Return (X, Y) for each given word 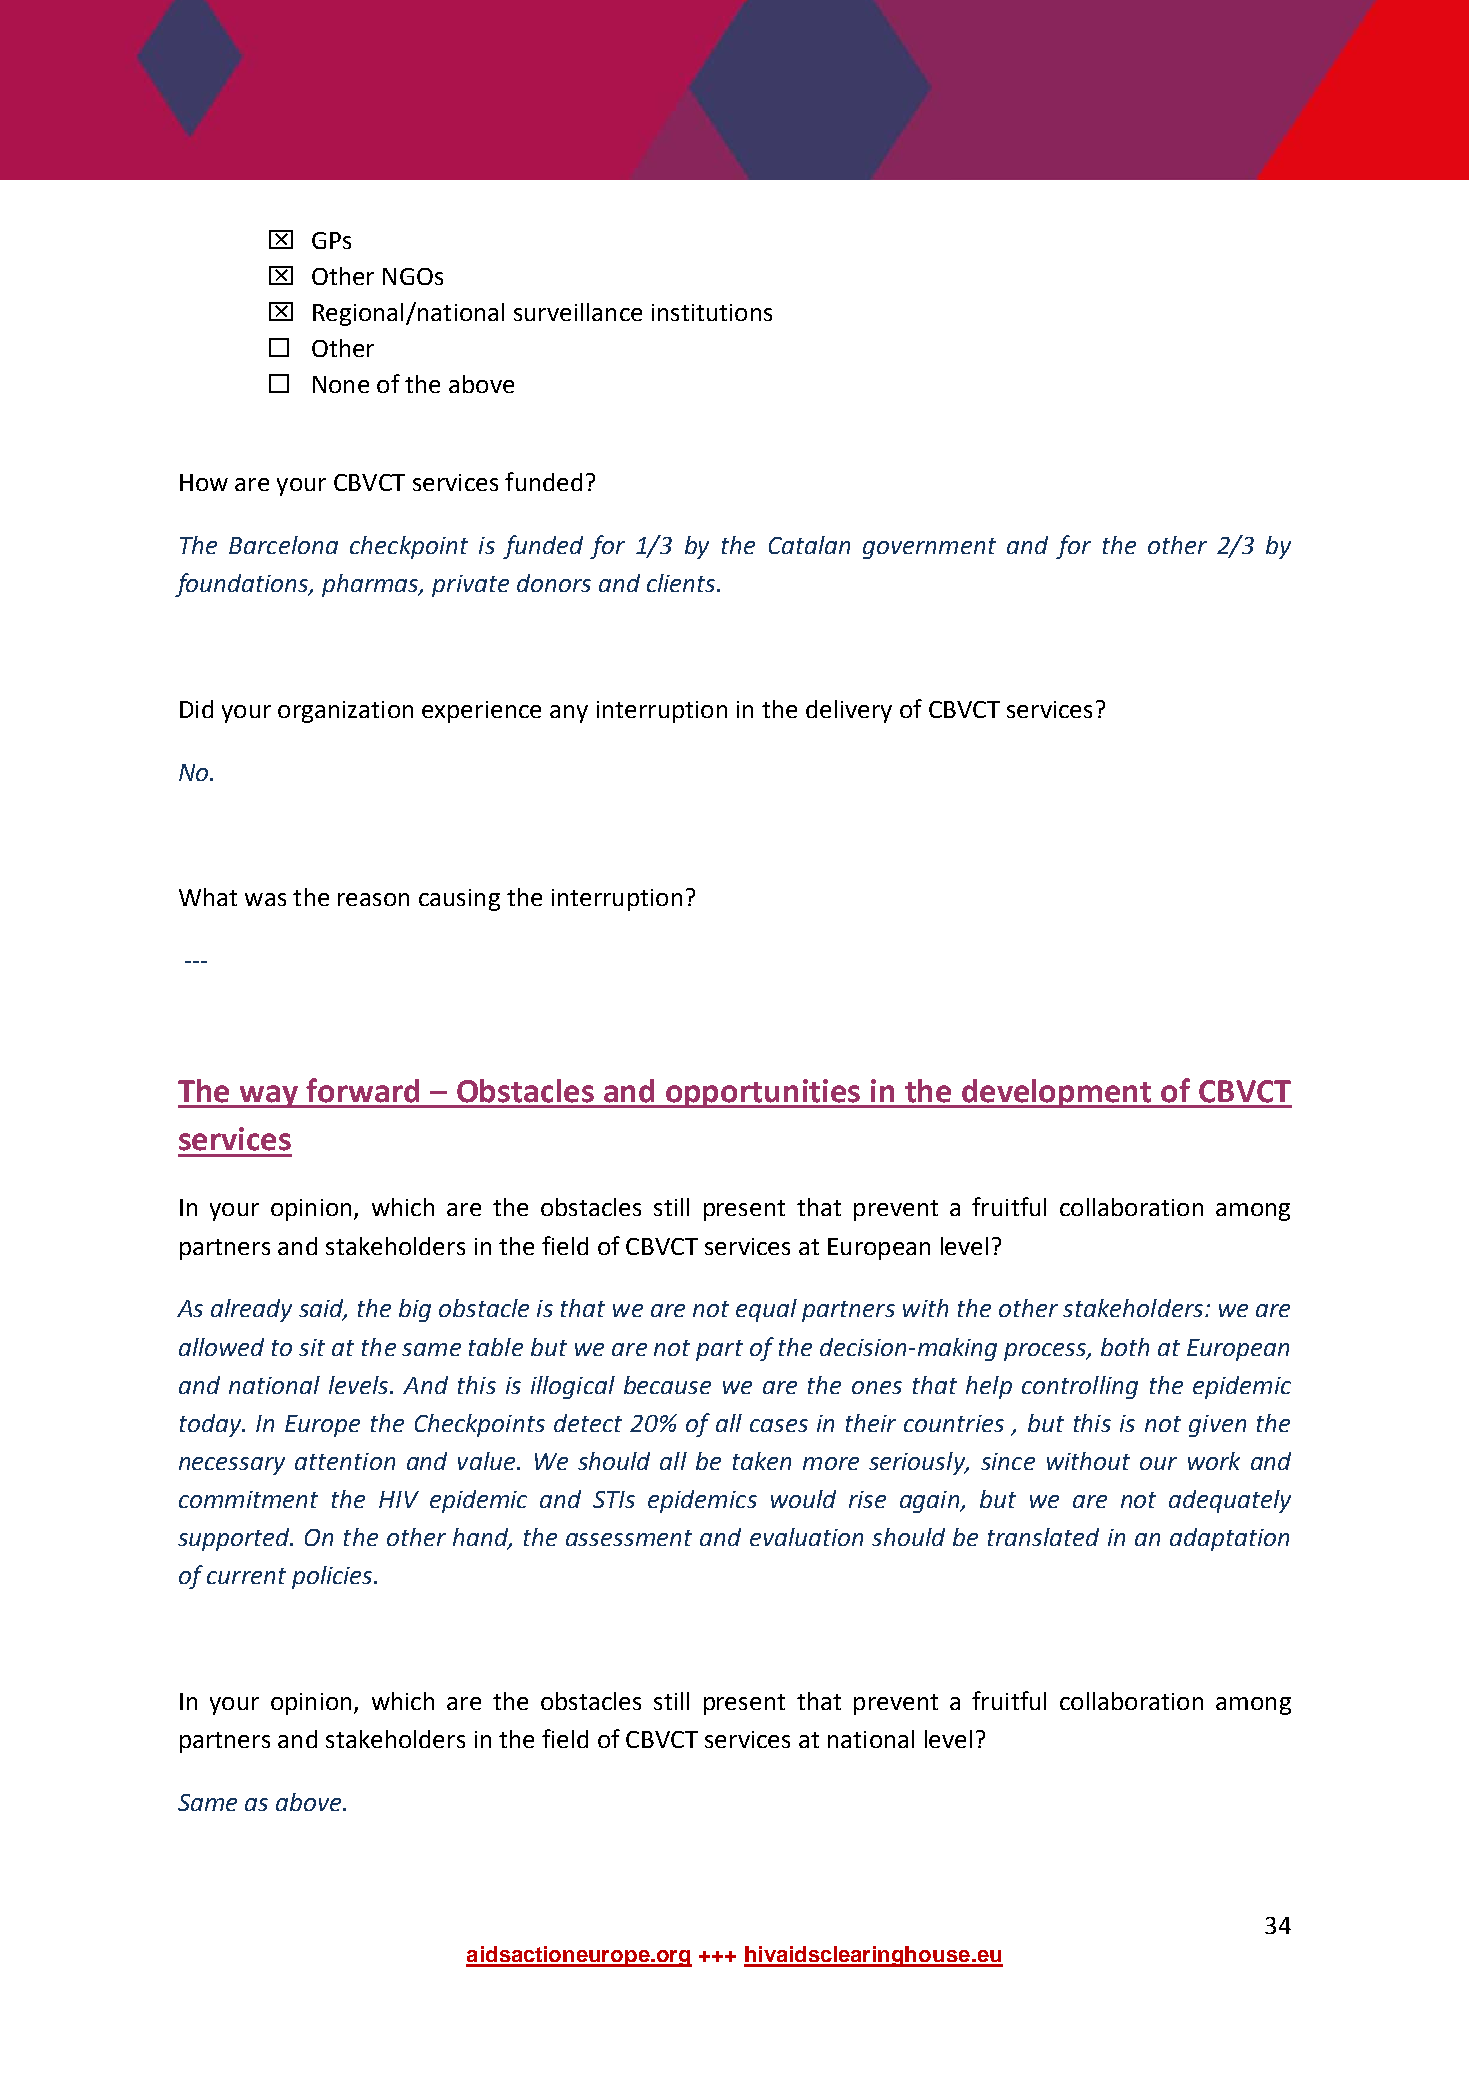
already (251, 1310)
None (341, 384)
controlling (1080, 1387)
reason (373, 899)
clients (682, 583)
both (1125, 1347)
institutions (712, 312)
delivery (849, 711)
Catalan (809, 545)
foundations (243, 585)
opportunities (763, 1093)
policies (333, 1577)
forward (362, 1090)
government (929, 548)
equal (766, 1310)
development (1056, 1093)
